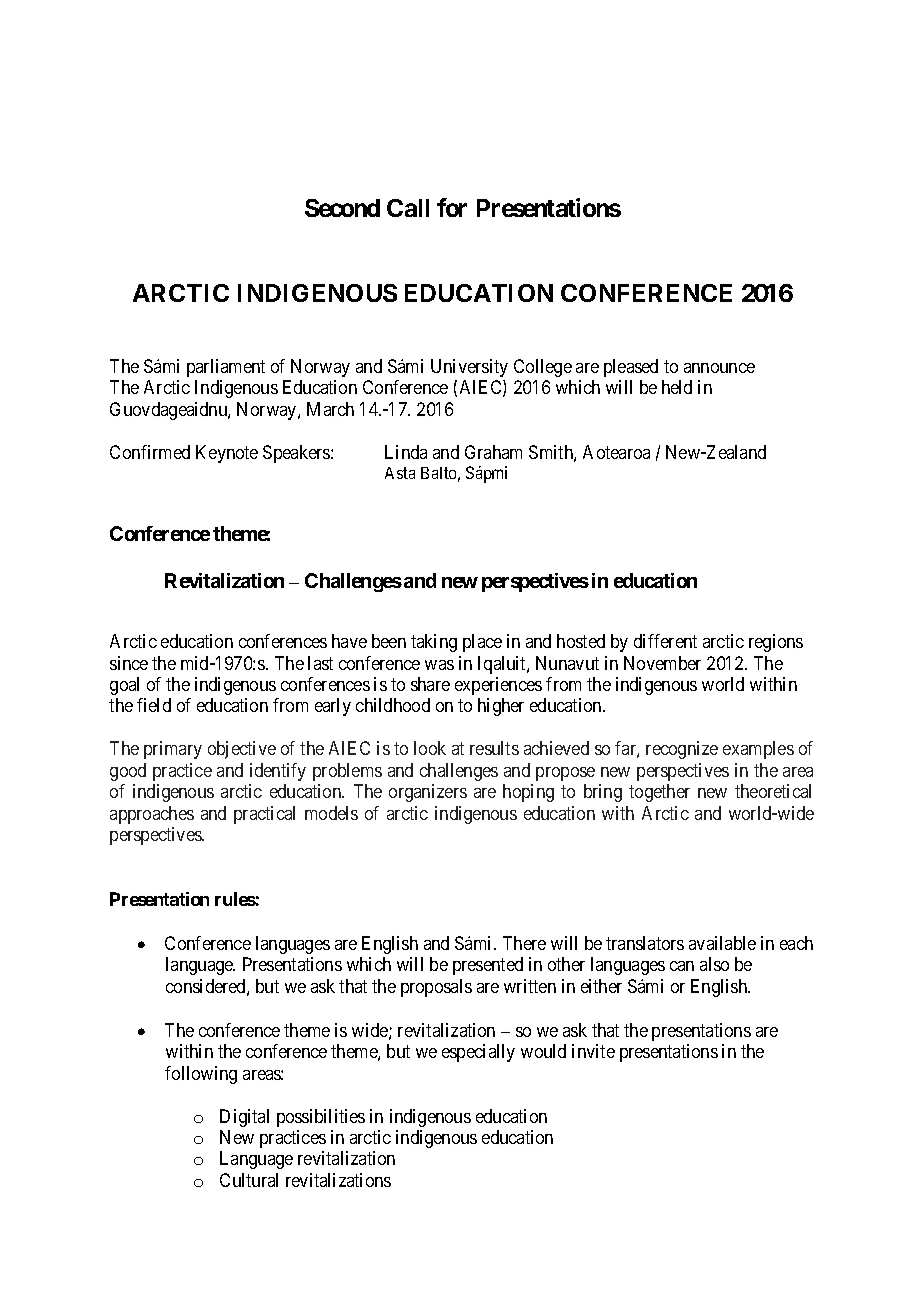 The height and width of the page is (1308, 924). I want to click on for, so click(452, 207).
